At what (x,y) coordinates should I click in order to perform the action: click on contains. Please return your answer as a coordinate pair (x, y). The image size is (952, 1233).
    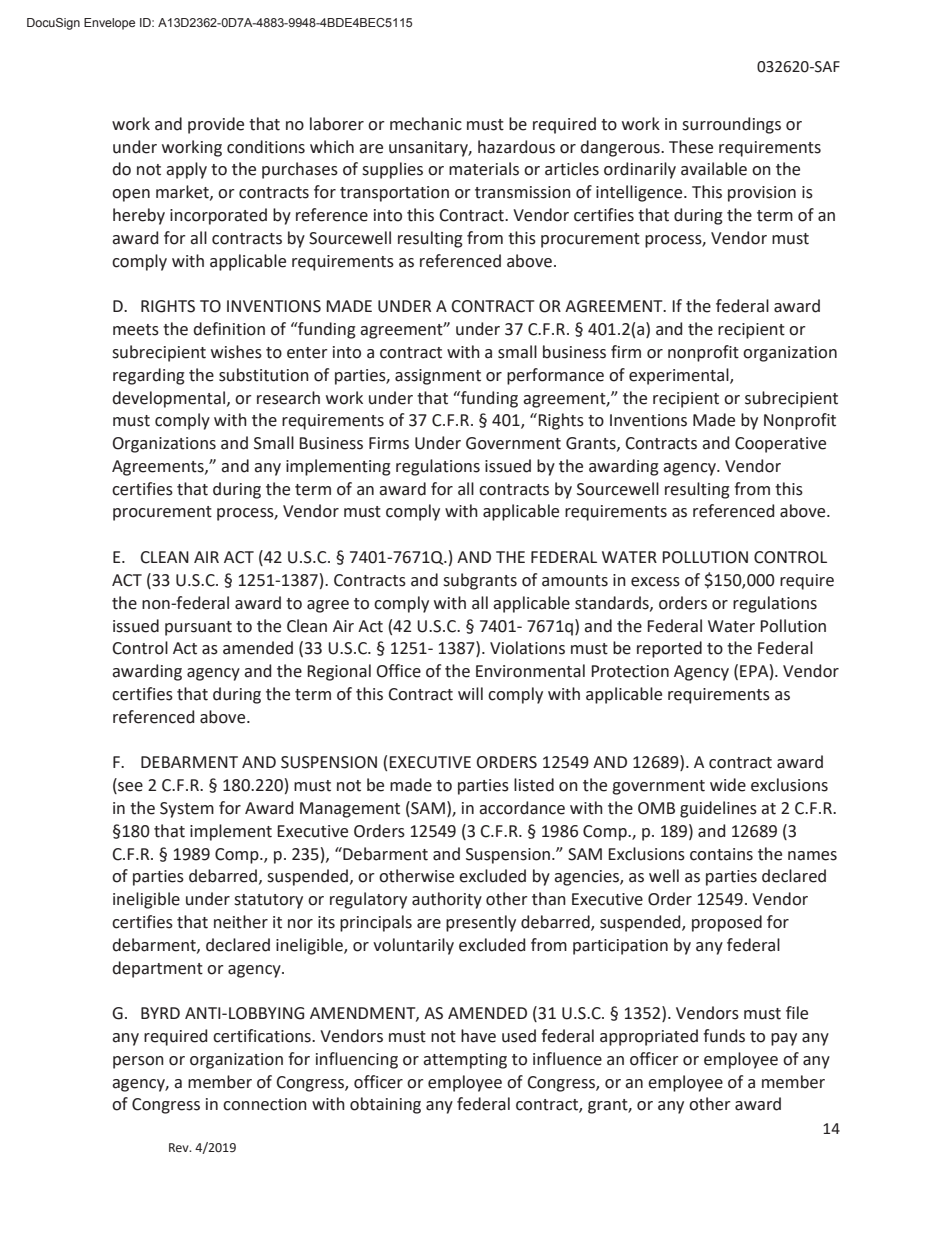
    Looking at the image, I should click on (721, 854).
